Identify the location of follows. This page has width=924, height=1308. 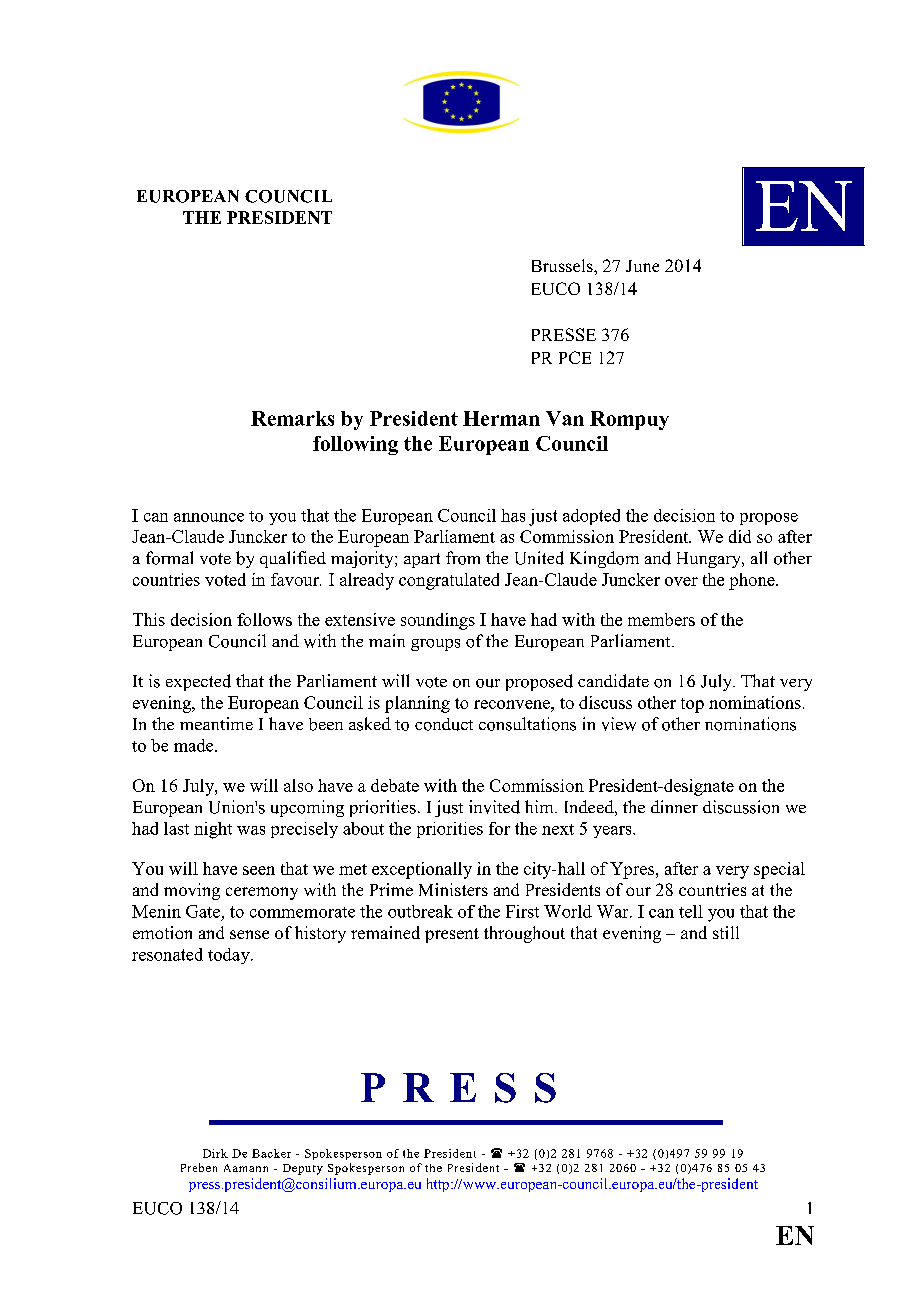
(264, 619).
